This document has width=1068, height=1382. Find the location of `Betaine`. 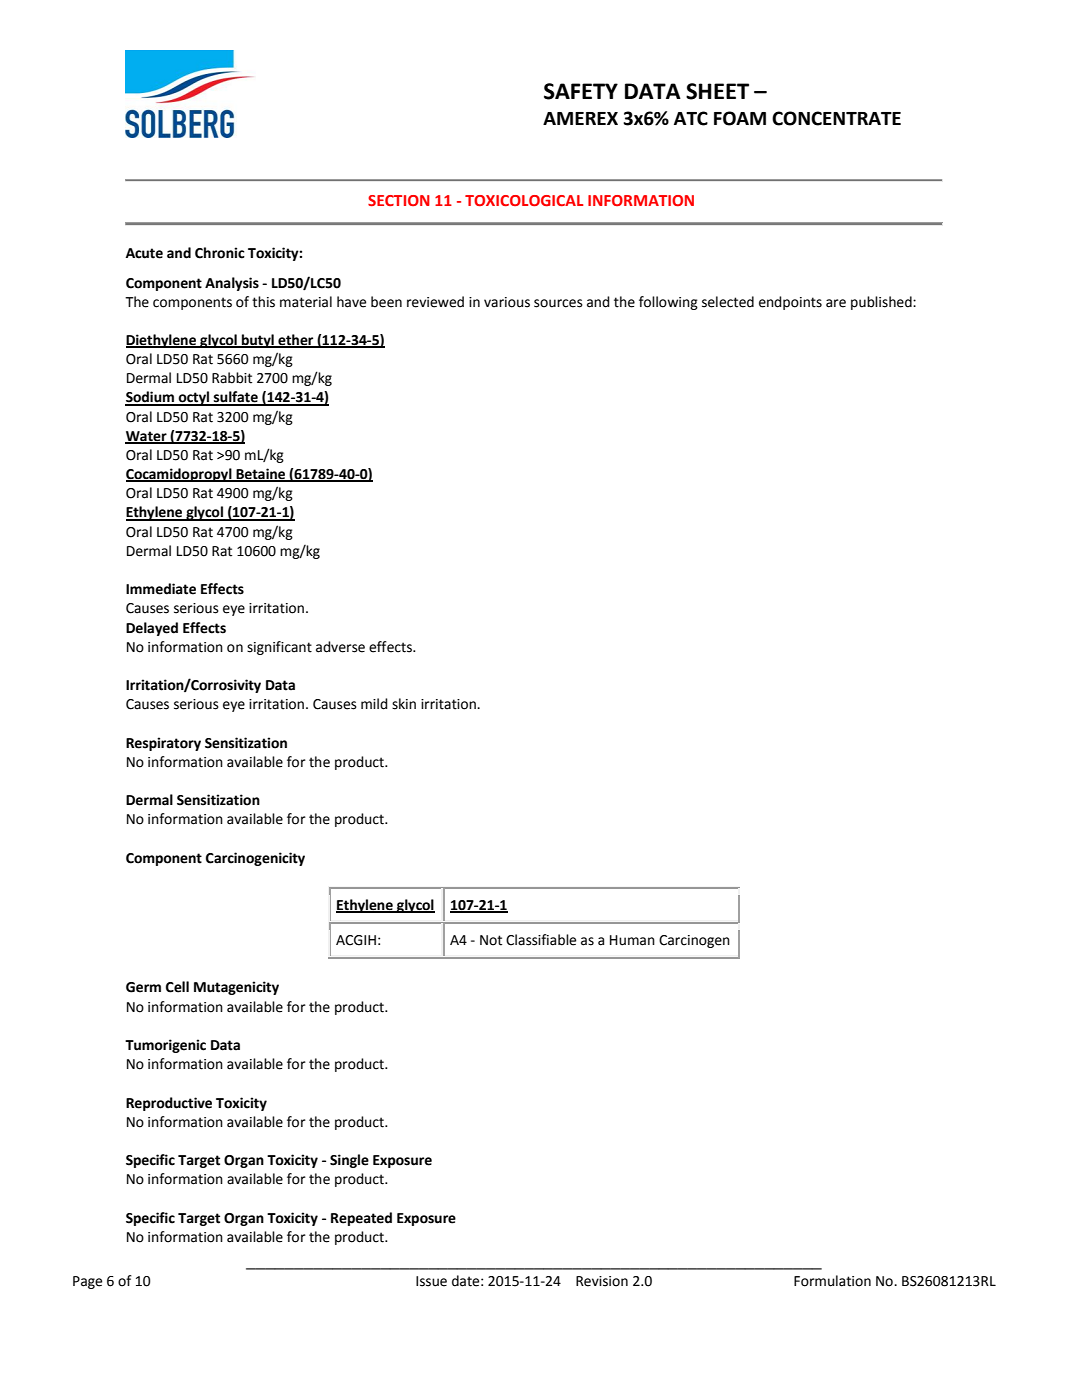

Betaine is located at coordinates (261, 475).
